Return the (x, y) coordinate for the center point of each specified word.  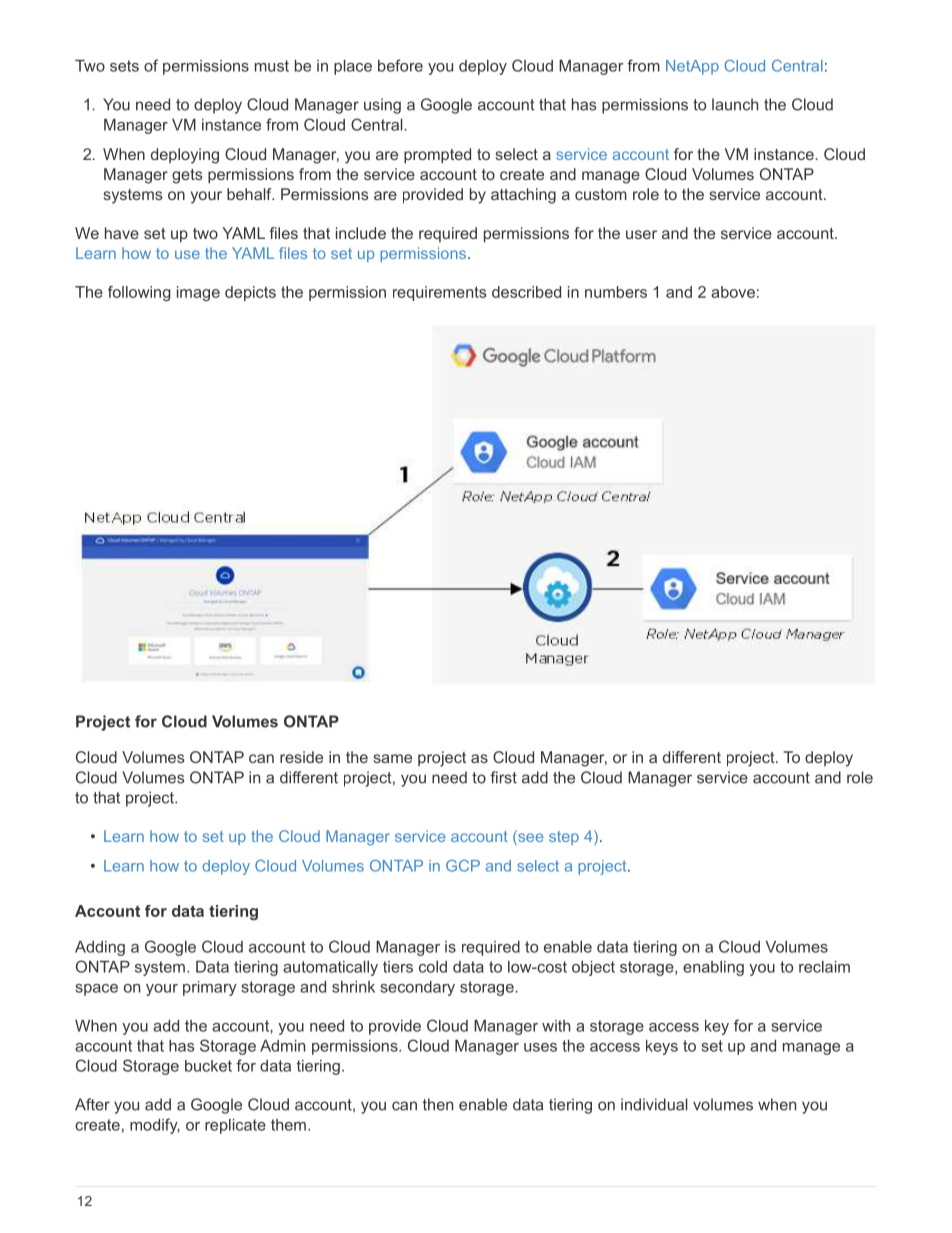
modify (155, 1126)
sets (124, 66)
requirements (439, 293)
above (733, 292)
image (198, 293)
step (564, 838)
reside (301, 757)
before (400, 65)
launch (735, 104)
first (503, 777)
